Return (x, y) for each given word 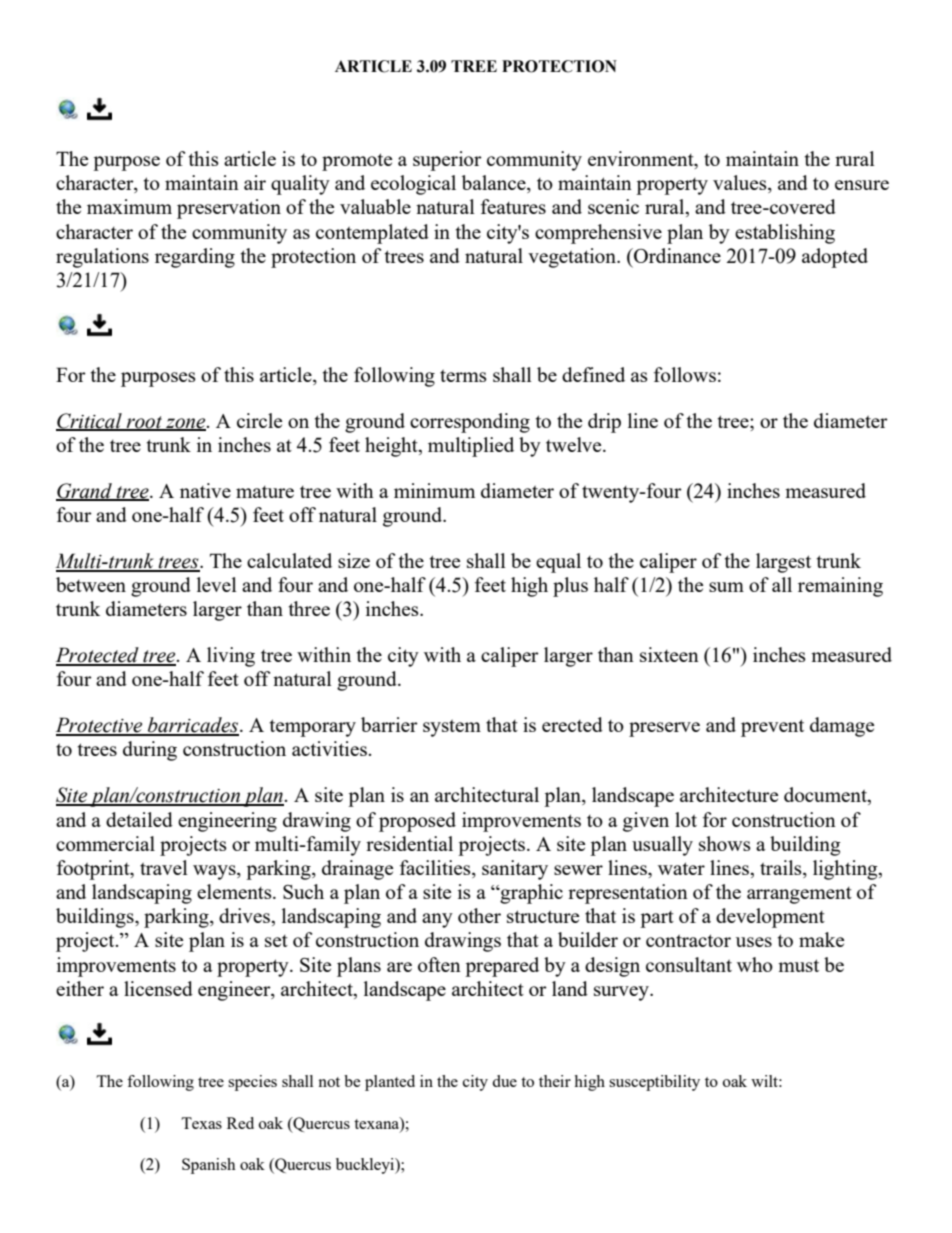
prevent (772, 728)
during (150, 751)
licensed (158, 988)
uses (754, 942)
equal (558, 563)
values (741, 184)
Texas (201, 1123)
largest (783, 563)
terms (463, 376)
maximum (129, 206)
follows (685, 374)
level (217, 584)
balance (495, 184)
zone (186, 424)
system (452, 728)
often (439, 964)
